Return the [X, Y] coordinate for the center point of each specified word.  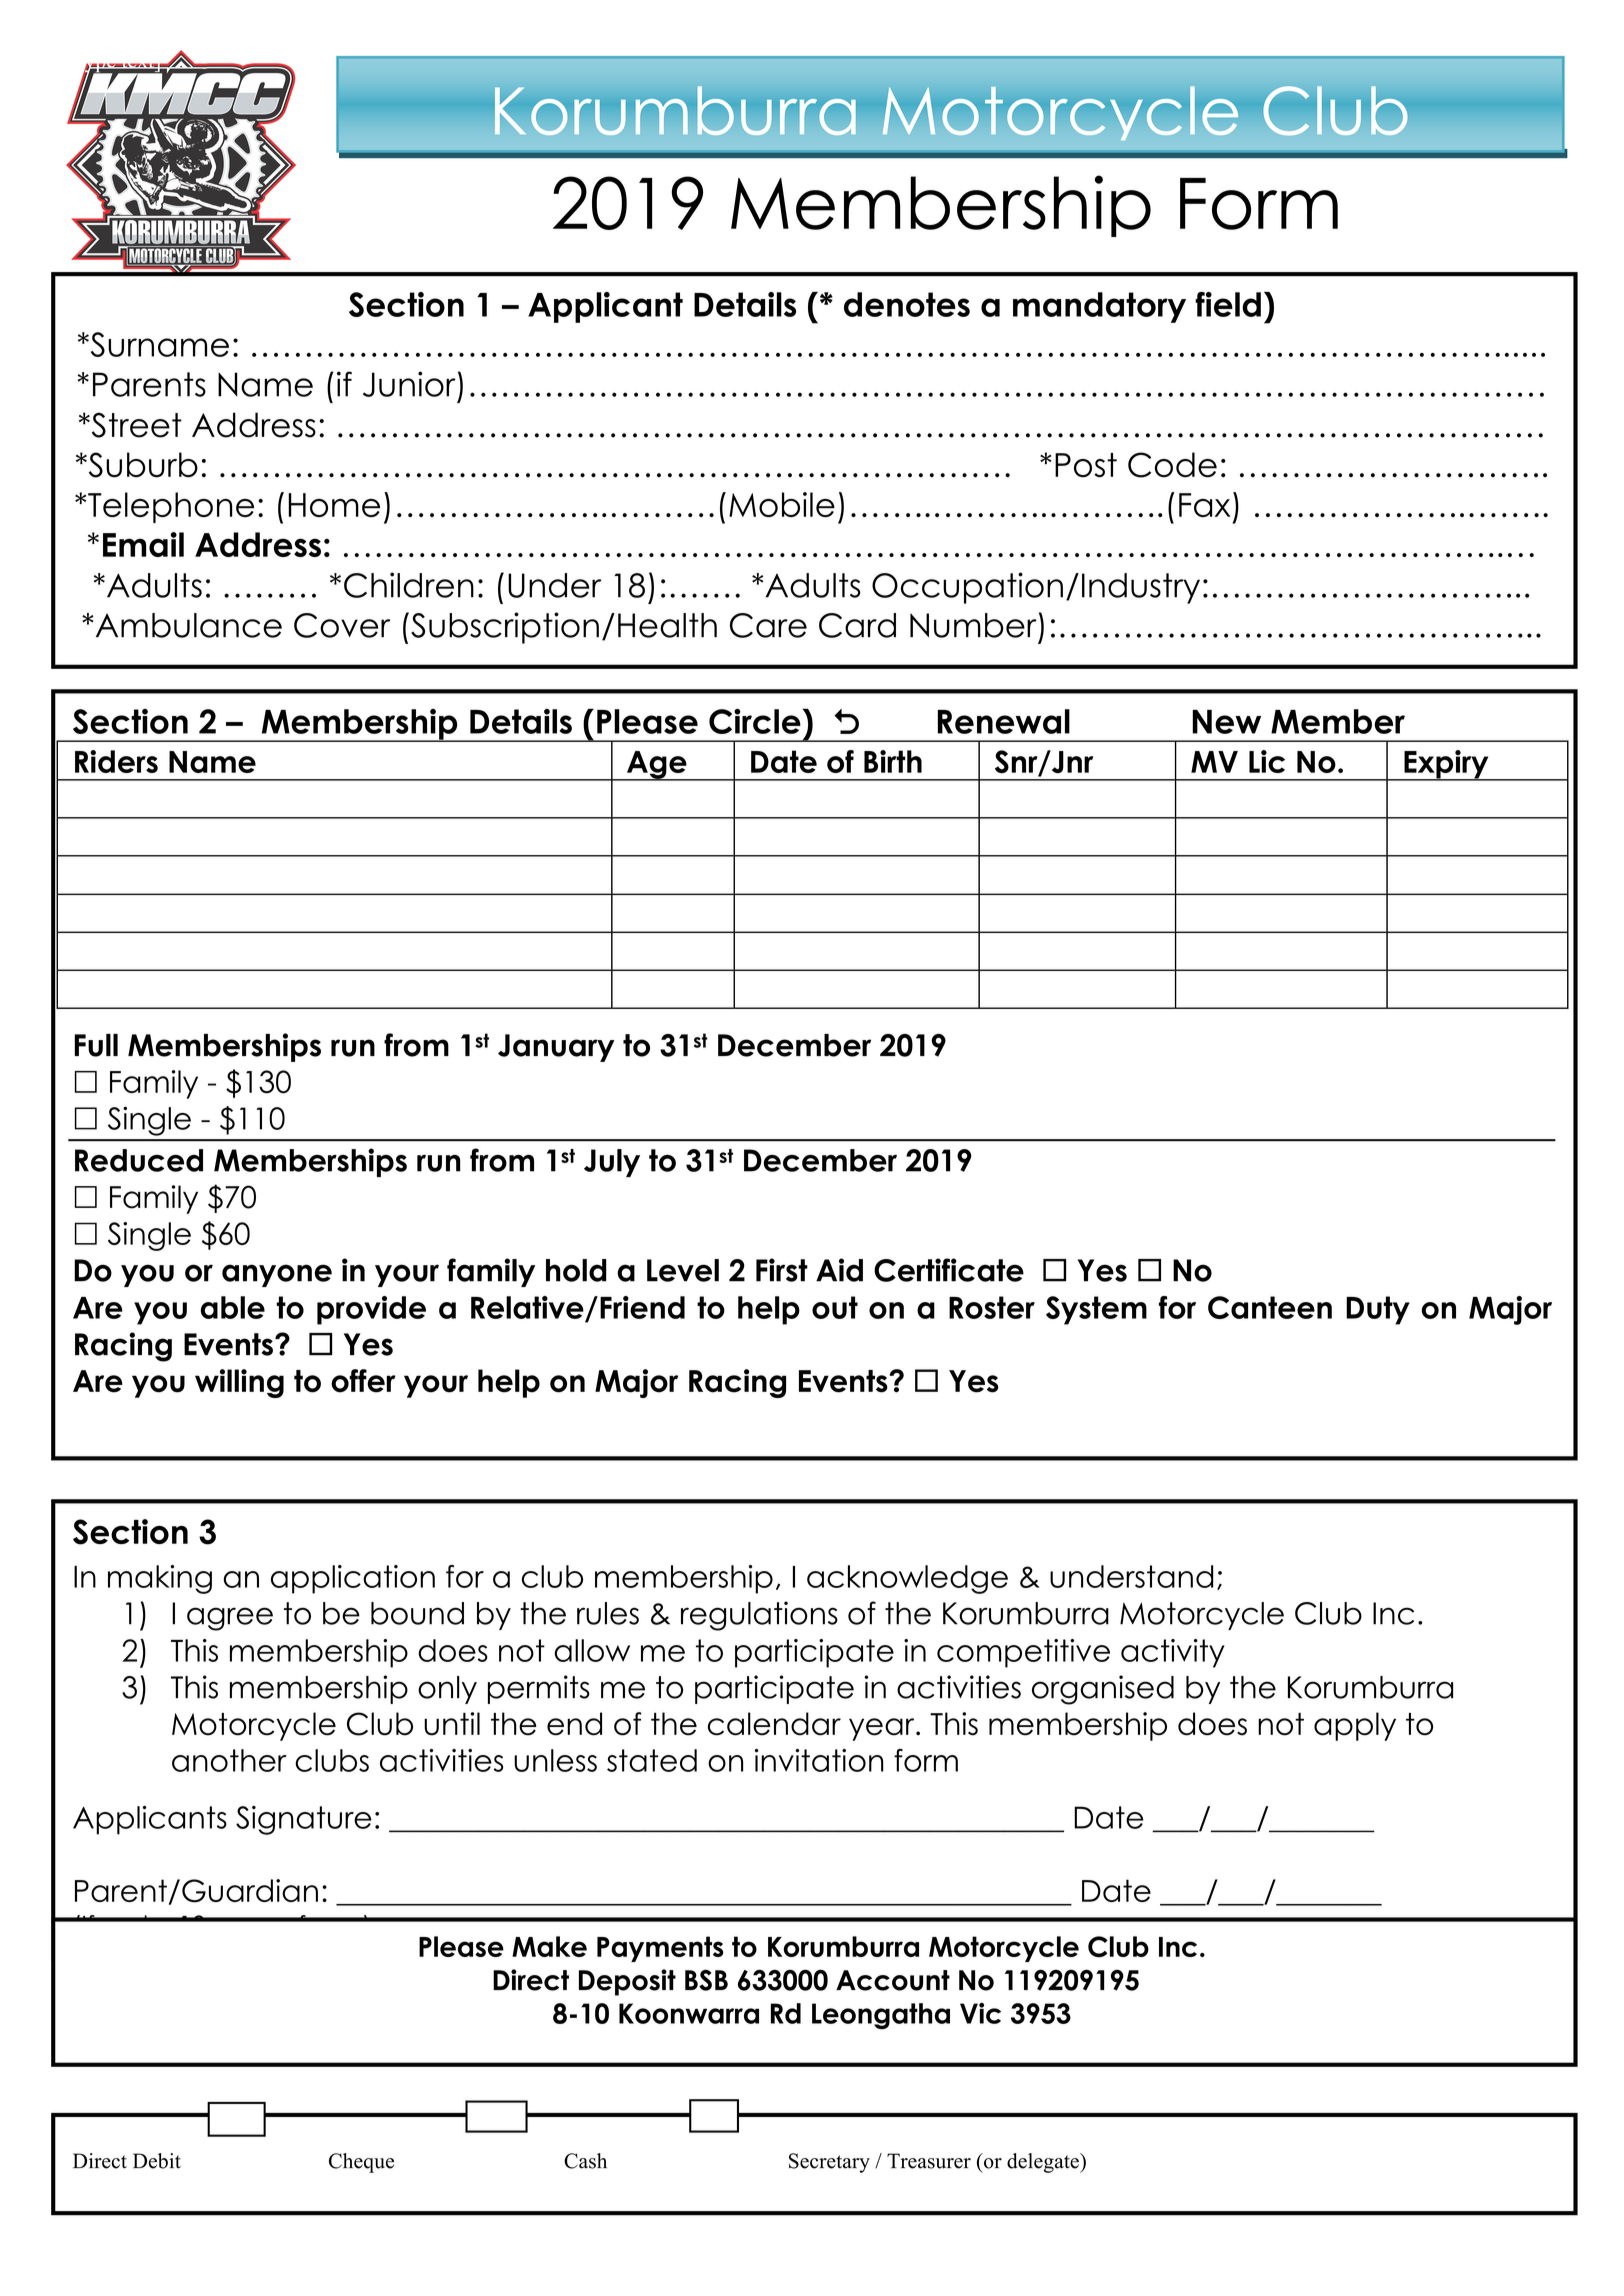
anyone [277, 1275]
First [782, 1270]
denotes [907, 304]
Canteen [1270, 1307]
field [1228, 304]
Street [135, 425]
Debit [157, 2161]
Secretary [829, 2163]
